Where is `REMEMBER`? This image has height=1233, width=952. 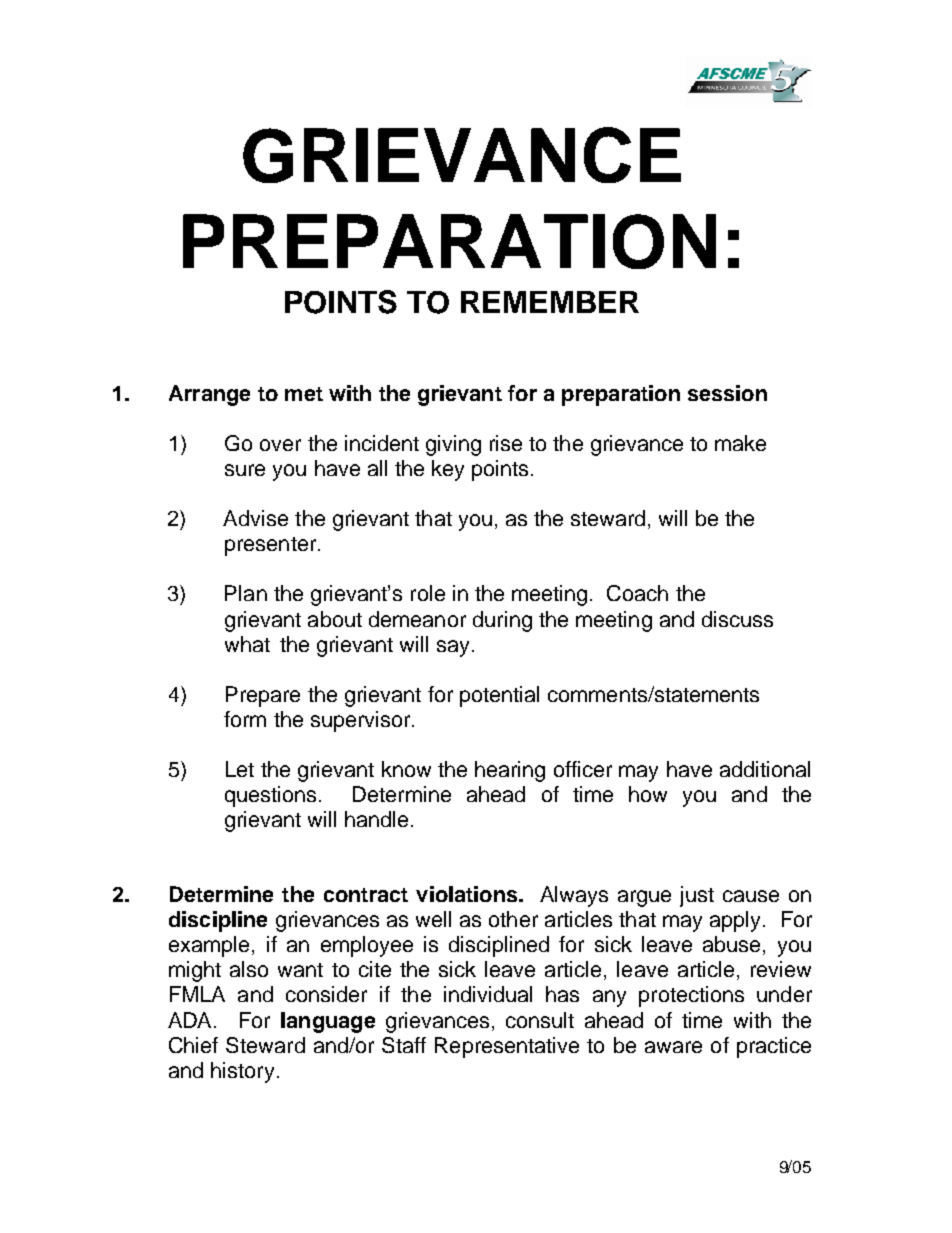 REMEMBER is located at coordinates (550, 302).
